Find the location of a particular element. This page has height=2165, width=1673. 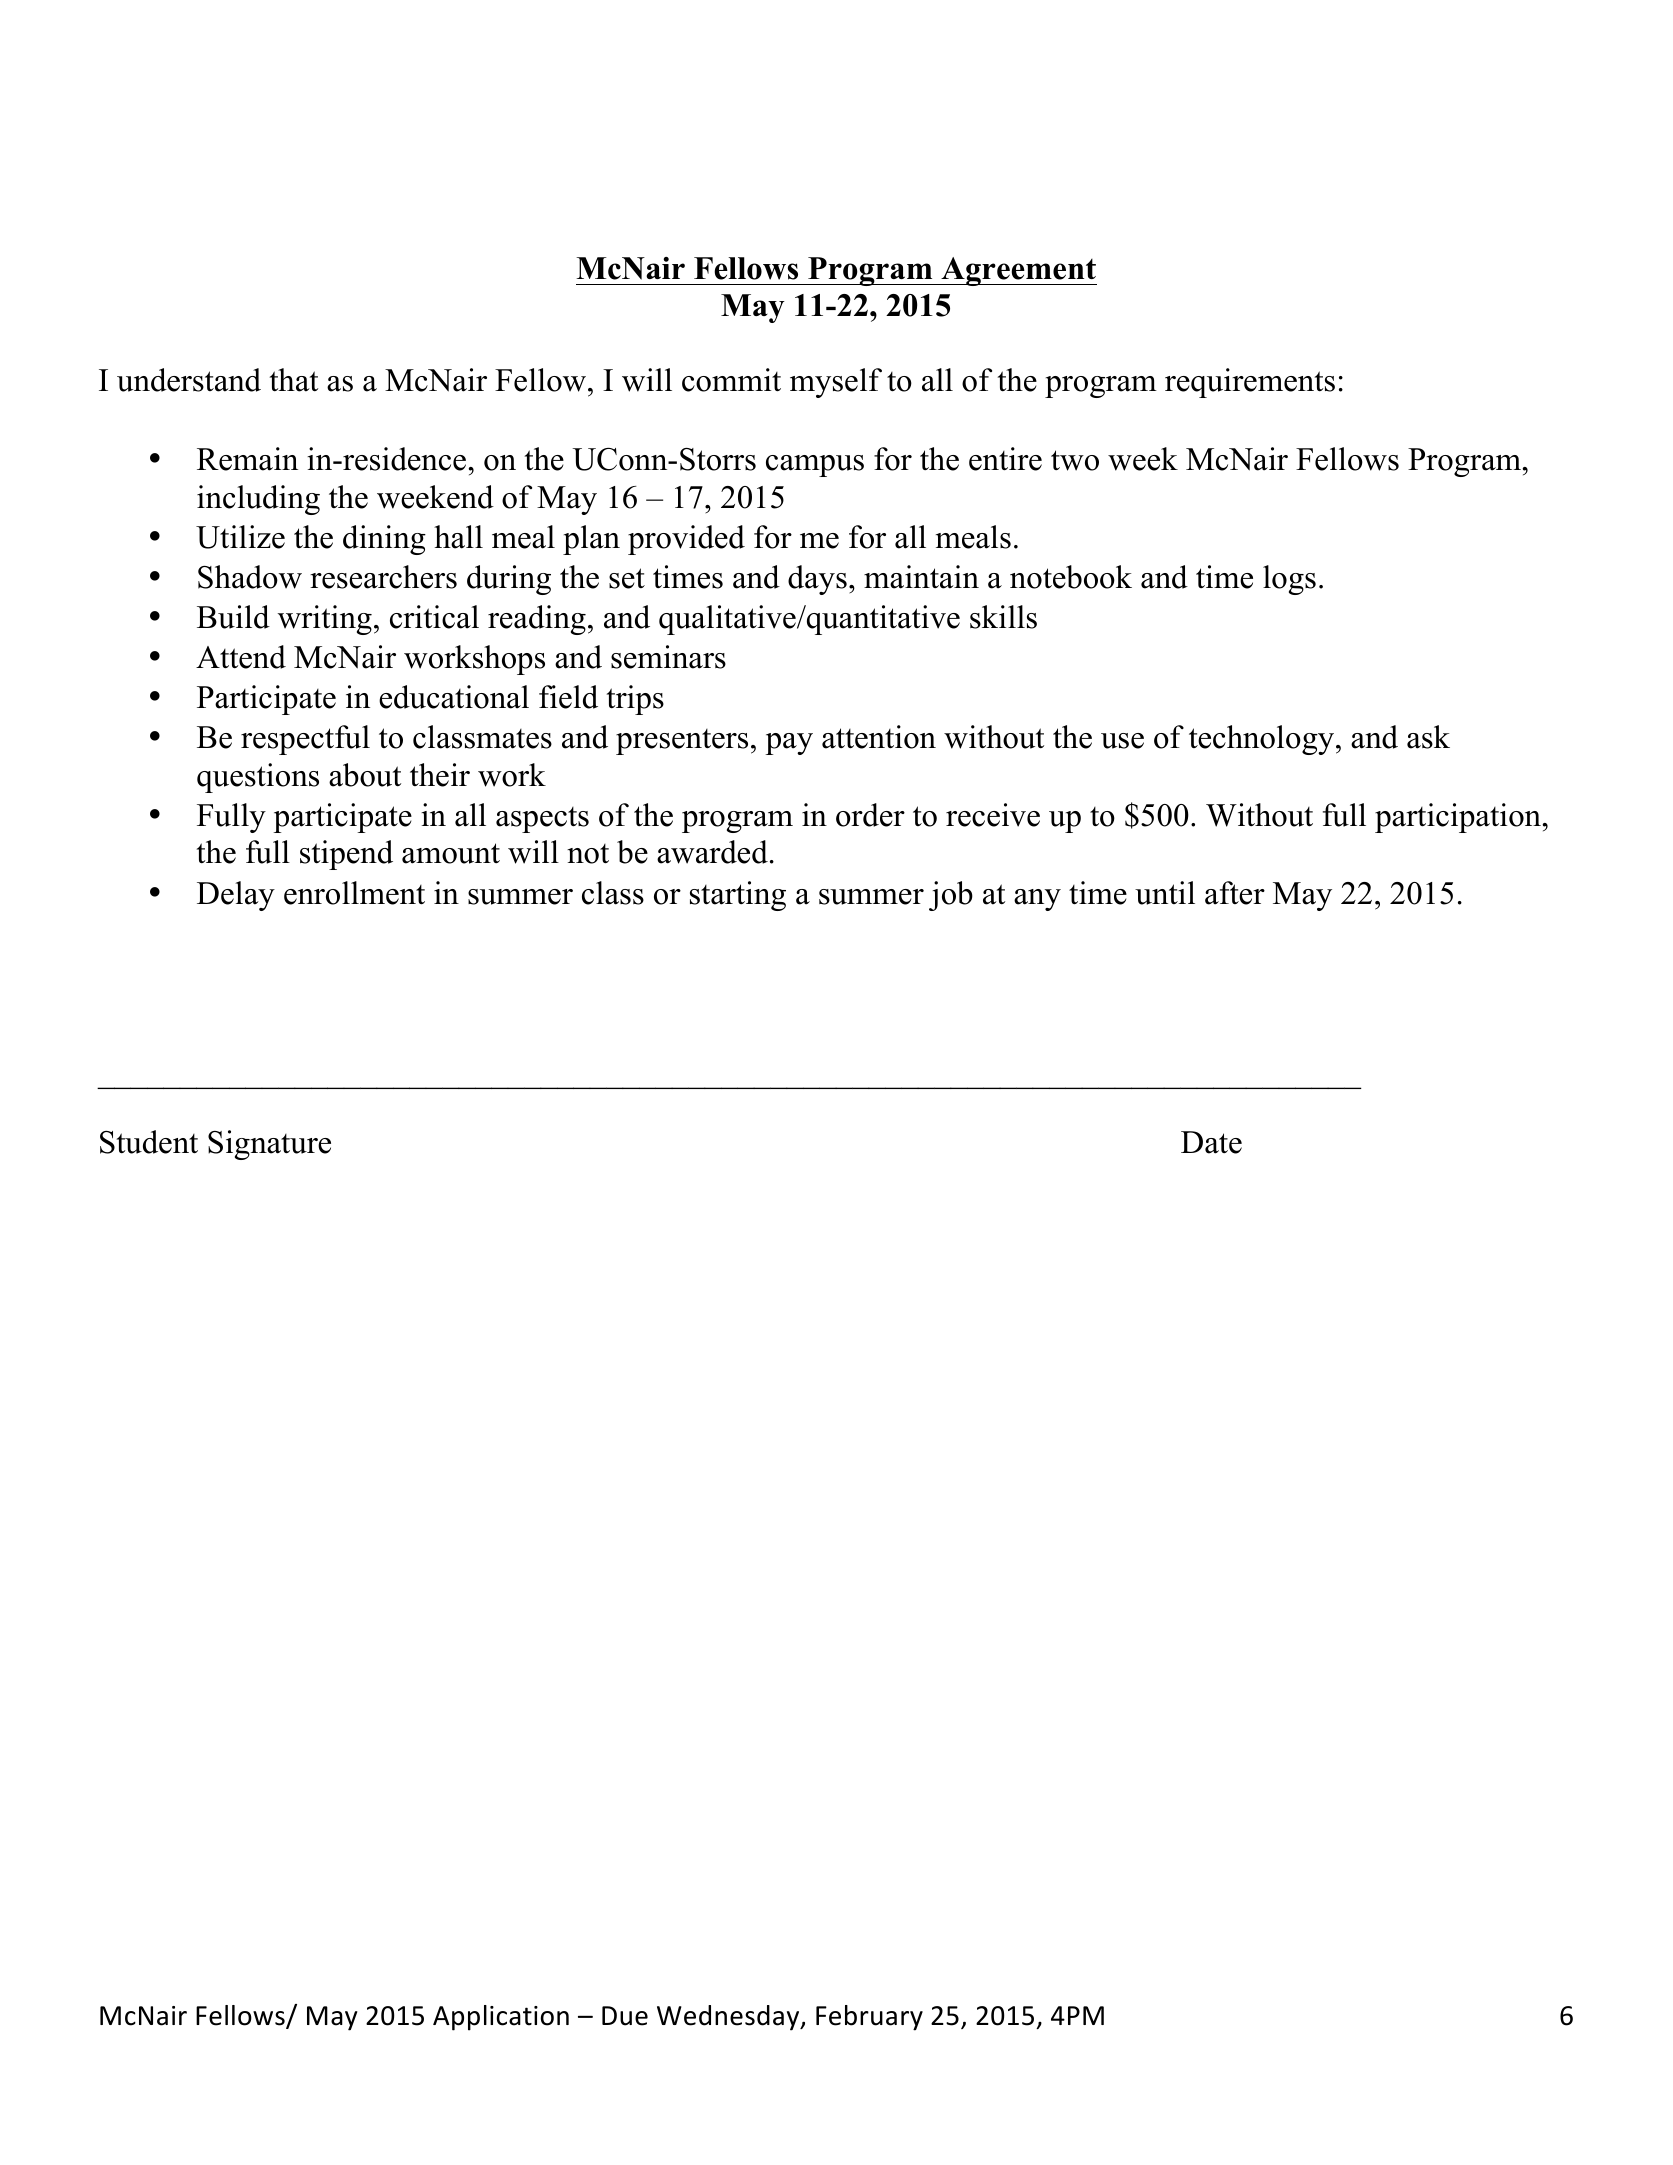

logs is located at coordinates (1289, 580).
